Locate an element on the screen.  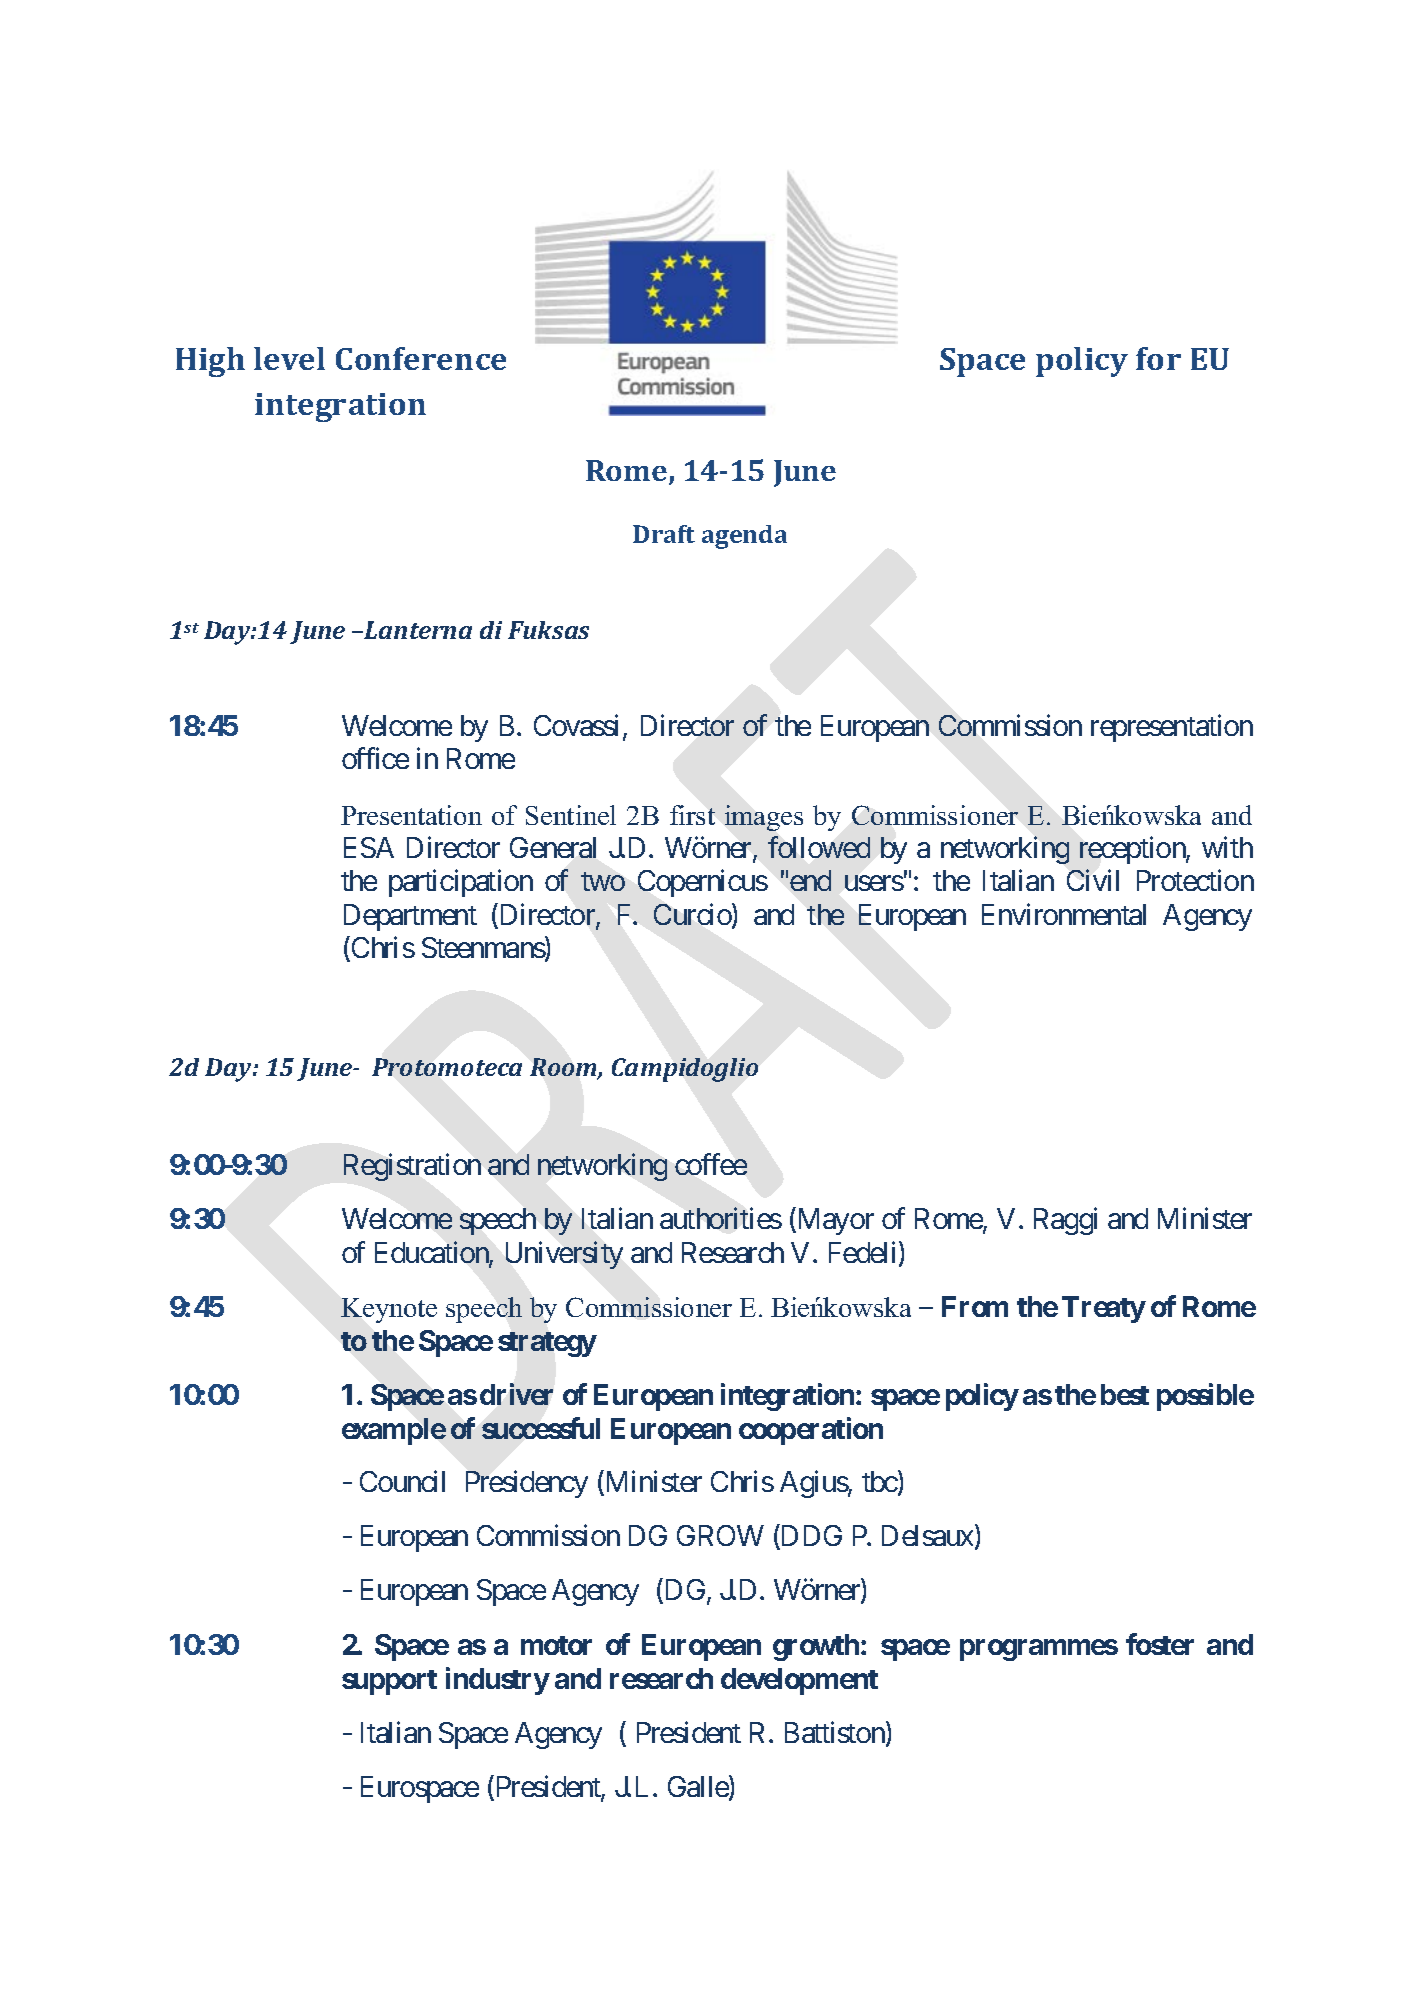
foster is located at coordinates (1160, 1644).
